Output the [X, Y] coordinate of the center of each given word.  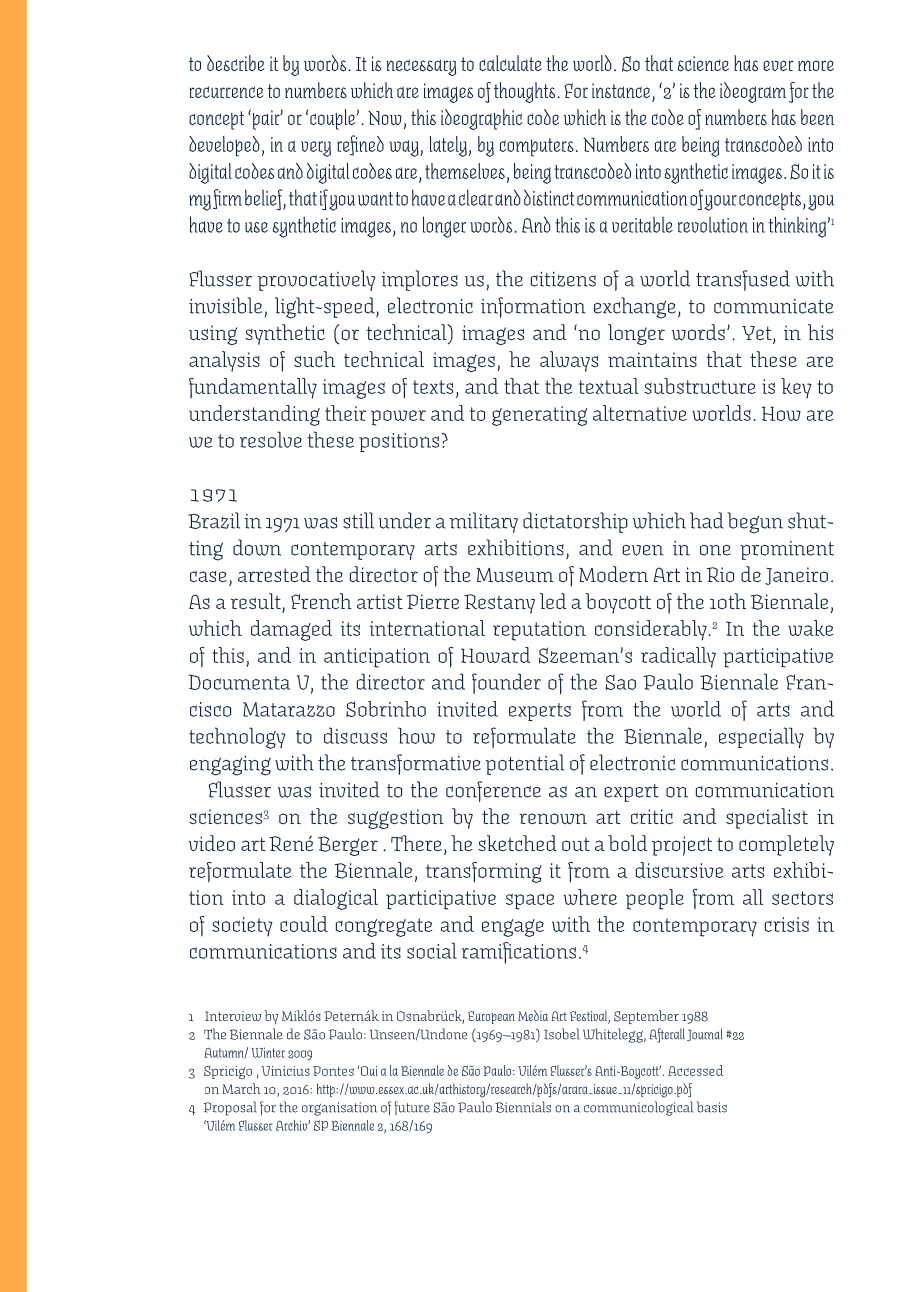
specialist [767, 818]
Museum [515, 575]
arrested [274, 574]
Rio [720, 575]
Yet [758, 334]
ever [778, 65]
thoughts [526, 92]
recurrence [226, 92]
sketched [517, 843]
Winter [268, 1052]
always [569, 361]
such [314, 359]
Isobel [562, 1034]
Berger [348, 846]
